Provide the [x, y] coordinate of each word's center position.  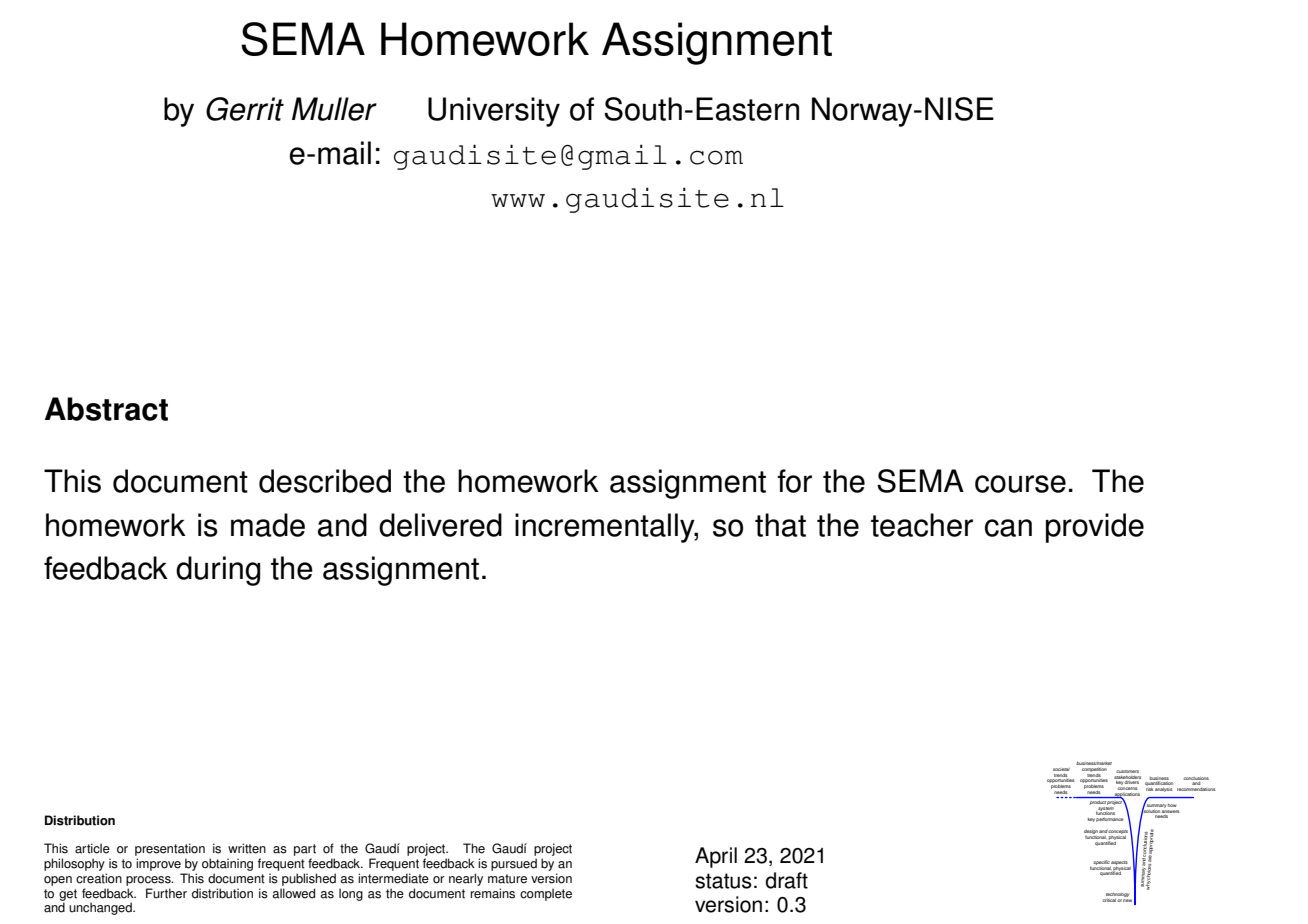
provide [1095, 528]
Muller [334, 109]
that [780, 525]
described [325, 481]
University [494, 112]
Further [166, 893]
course [1020, 484]
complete [546, 894]
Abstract [106, 409]
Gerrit [245, 109]
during [218, 571]
